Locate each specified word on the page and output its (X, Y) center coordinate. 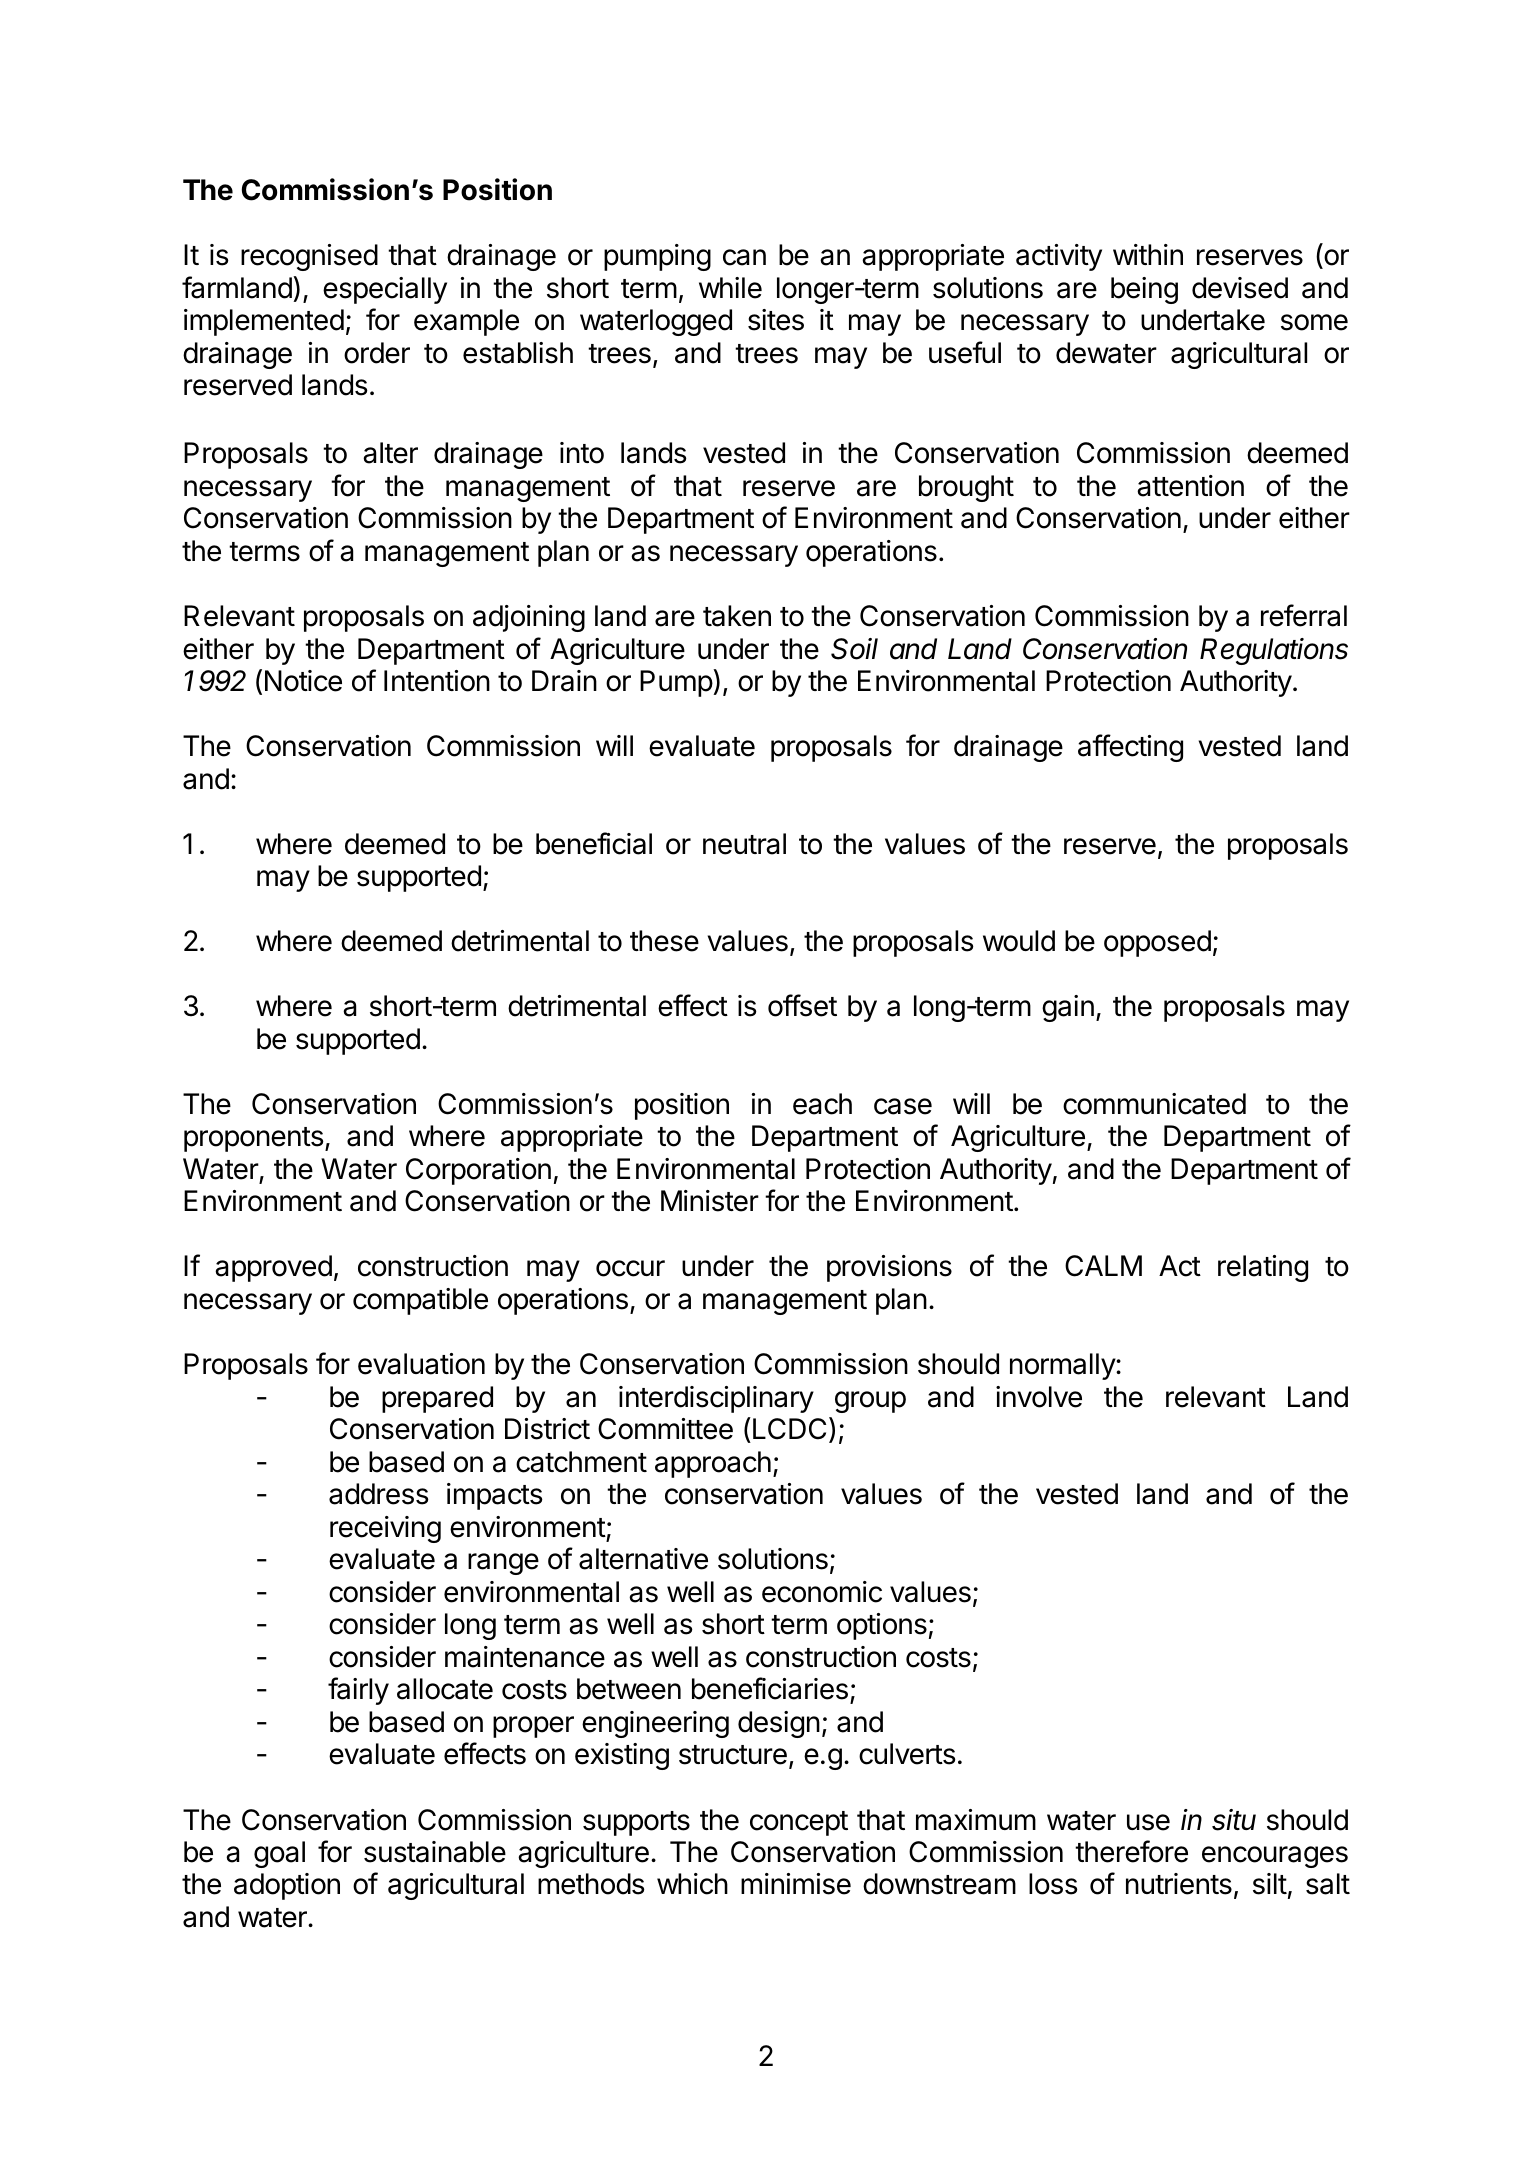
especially (385, 290)
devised (1240, 288)
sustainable (435, 1852)
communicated (1154, 1104)
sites (776, 320)
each (822, 1104)
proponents (254, 1139)
